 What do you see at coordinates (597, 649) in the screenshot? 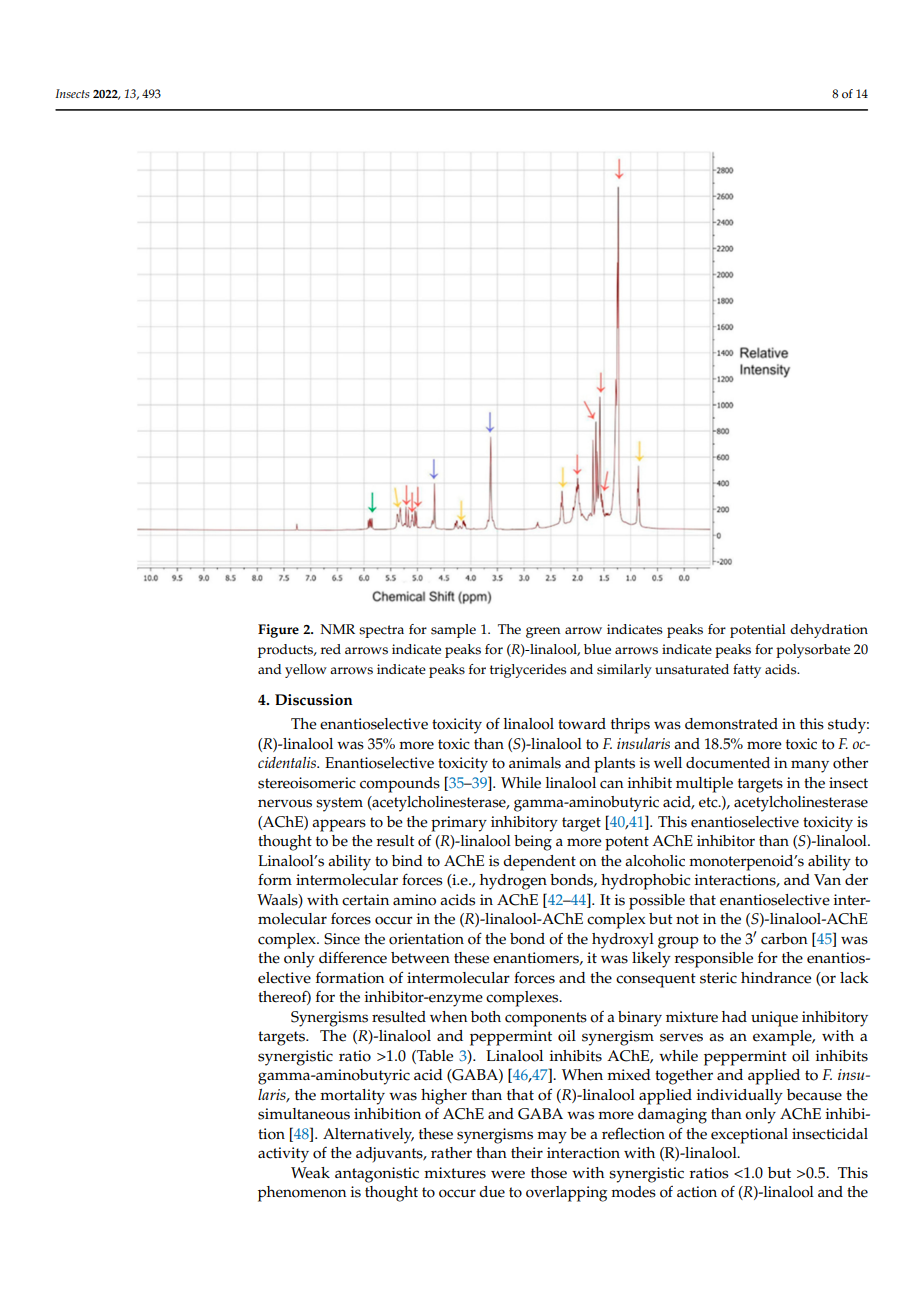
I see `blue` at bounding box center [597, 649].
